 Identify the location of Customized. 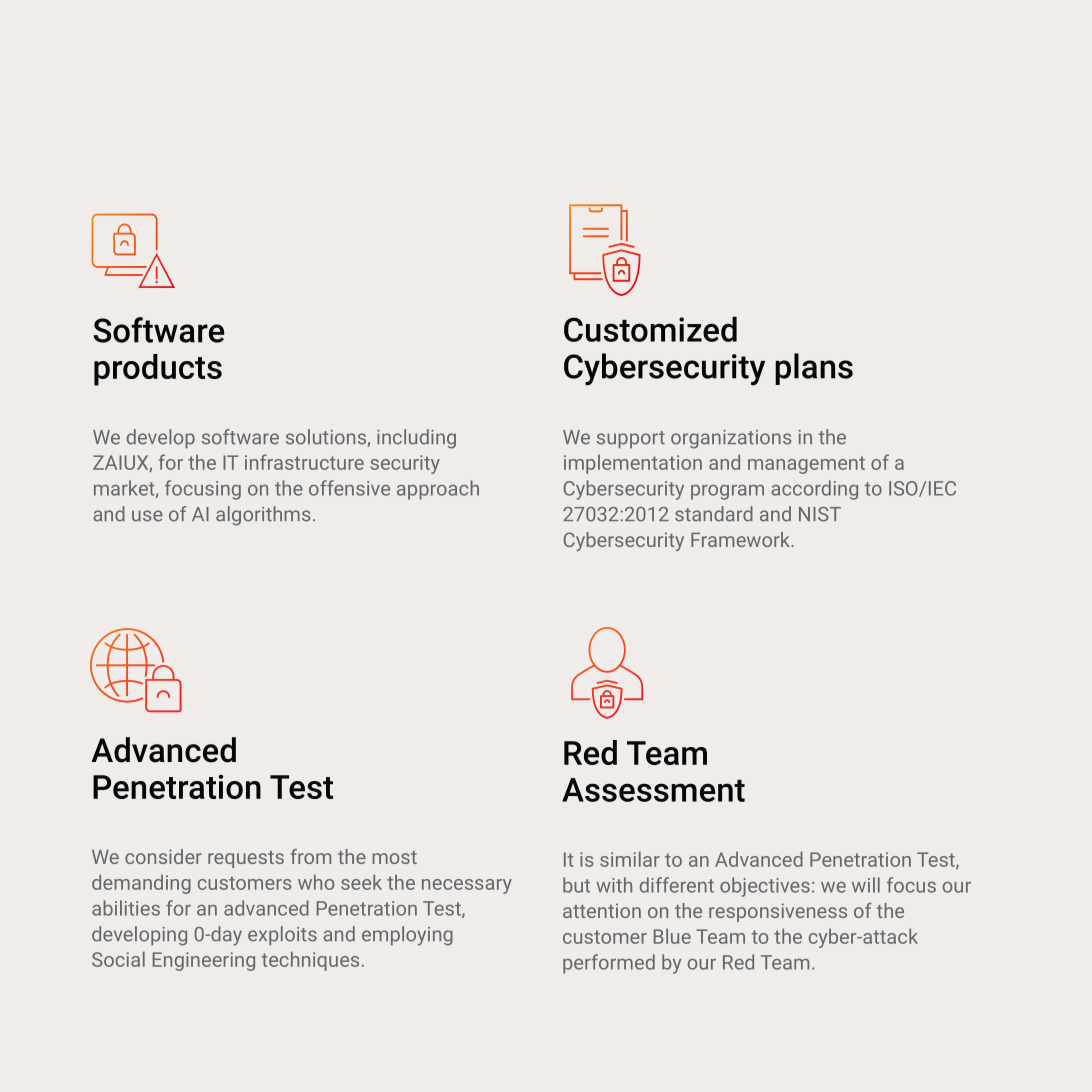
(650, 329).
